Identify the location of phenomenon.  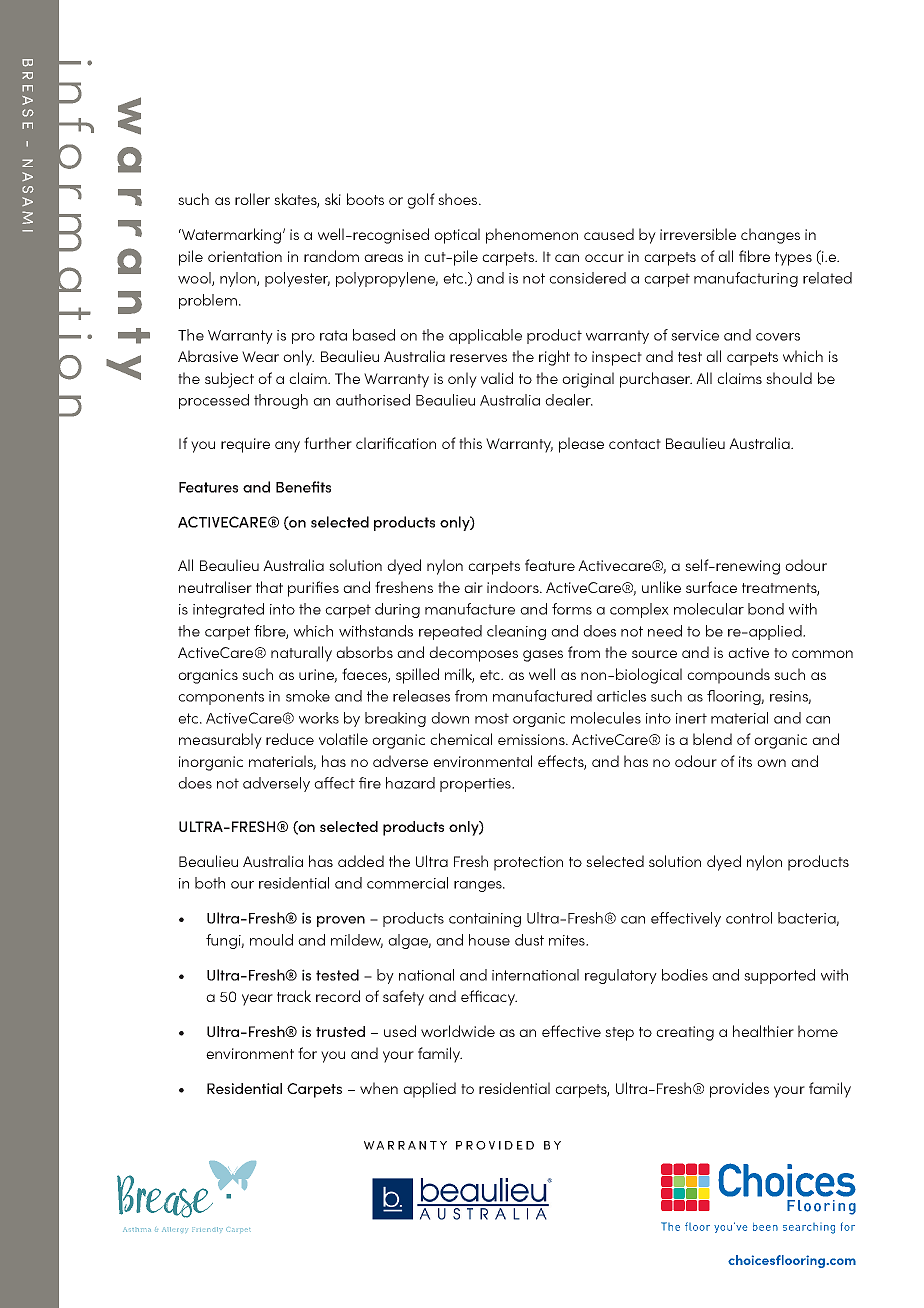
(532, 236).
